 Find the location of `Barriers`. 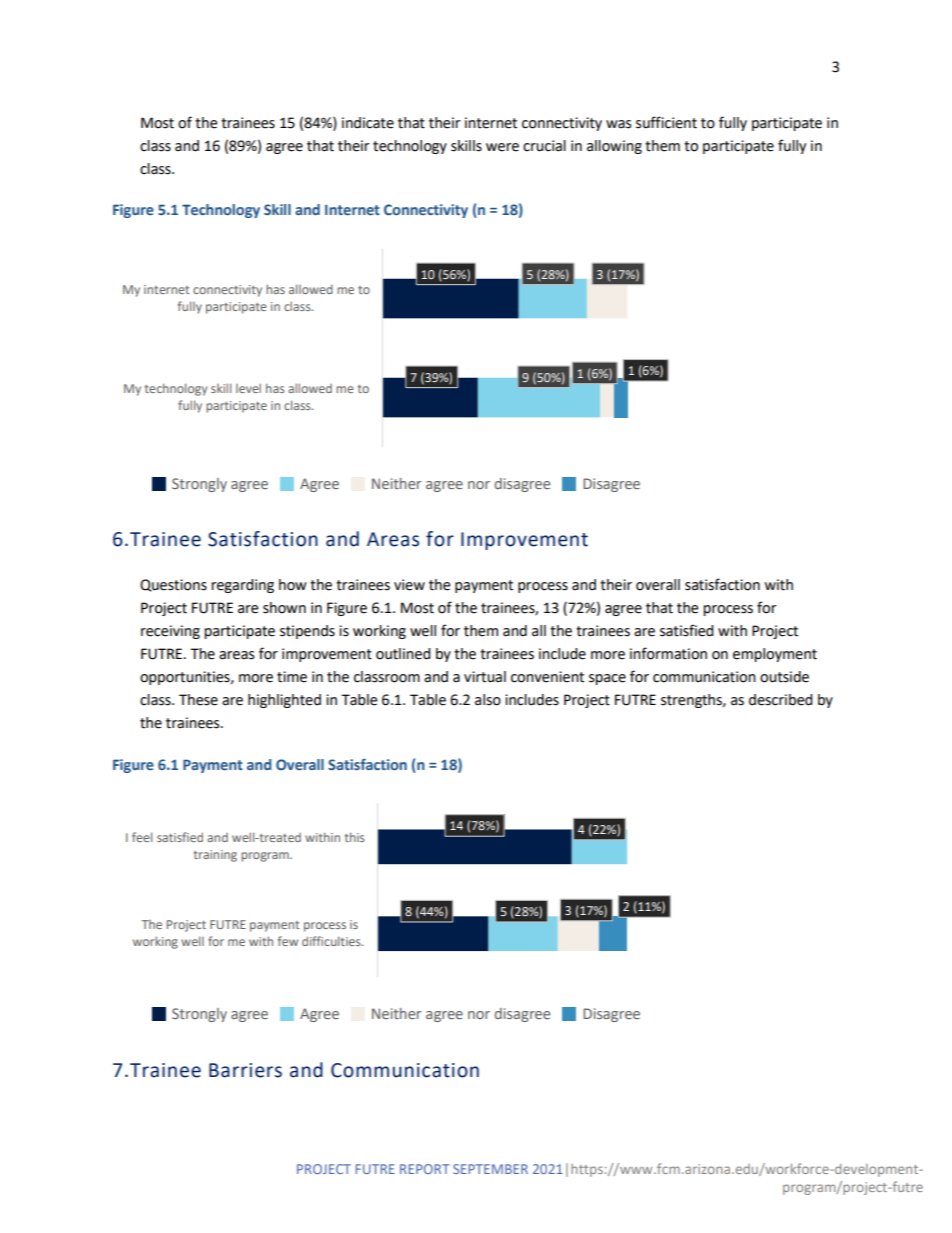

Barriers is located at coordinates (245, 1070).
